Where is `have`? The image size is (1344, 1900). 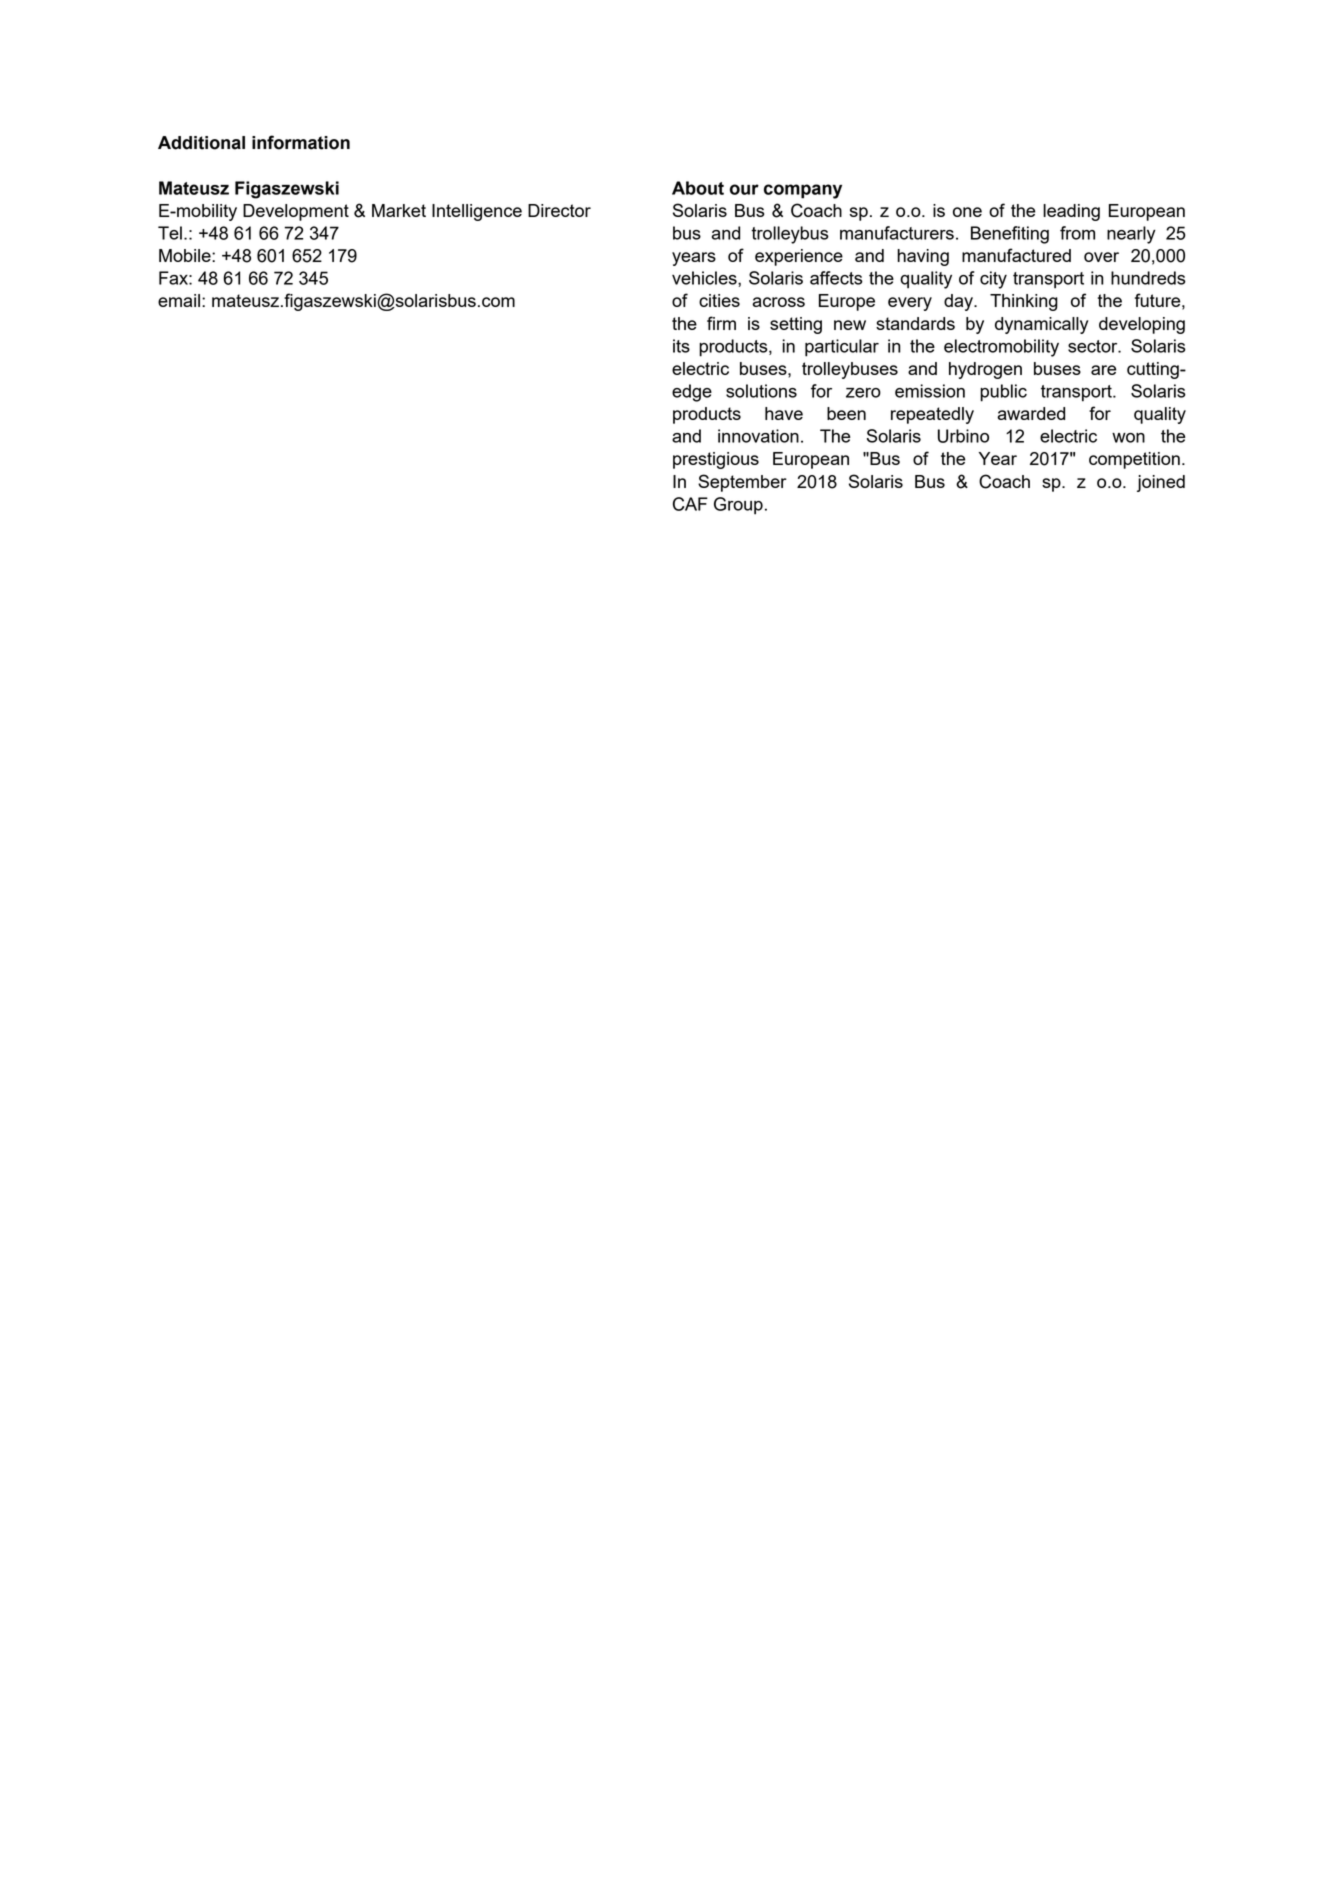 have is located at coordinates (784, 413).
